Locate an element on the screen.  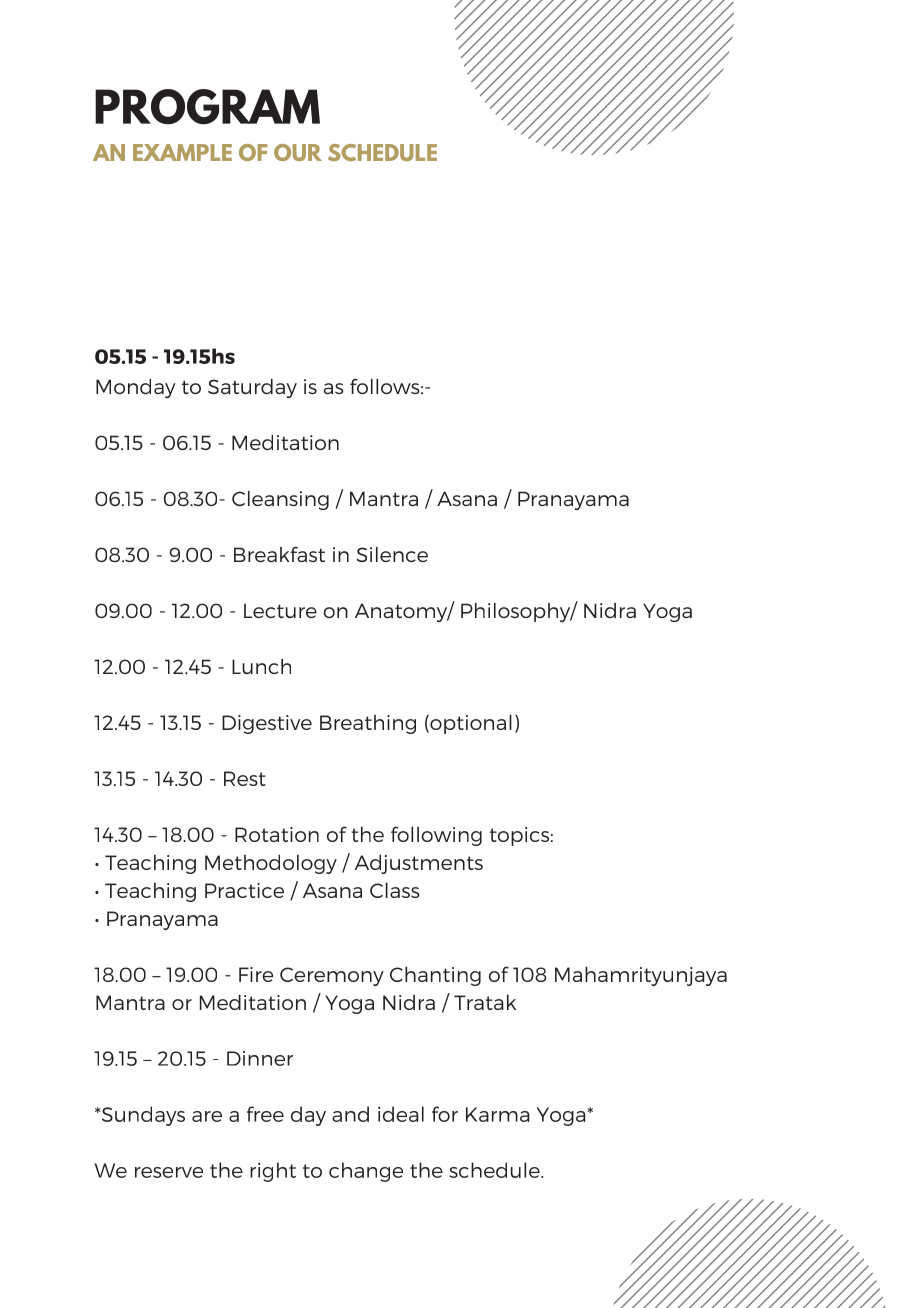
PROGRAM is located at coordinates (207, 107).
